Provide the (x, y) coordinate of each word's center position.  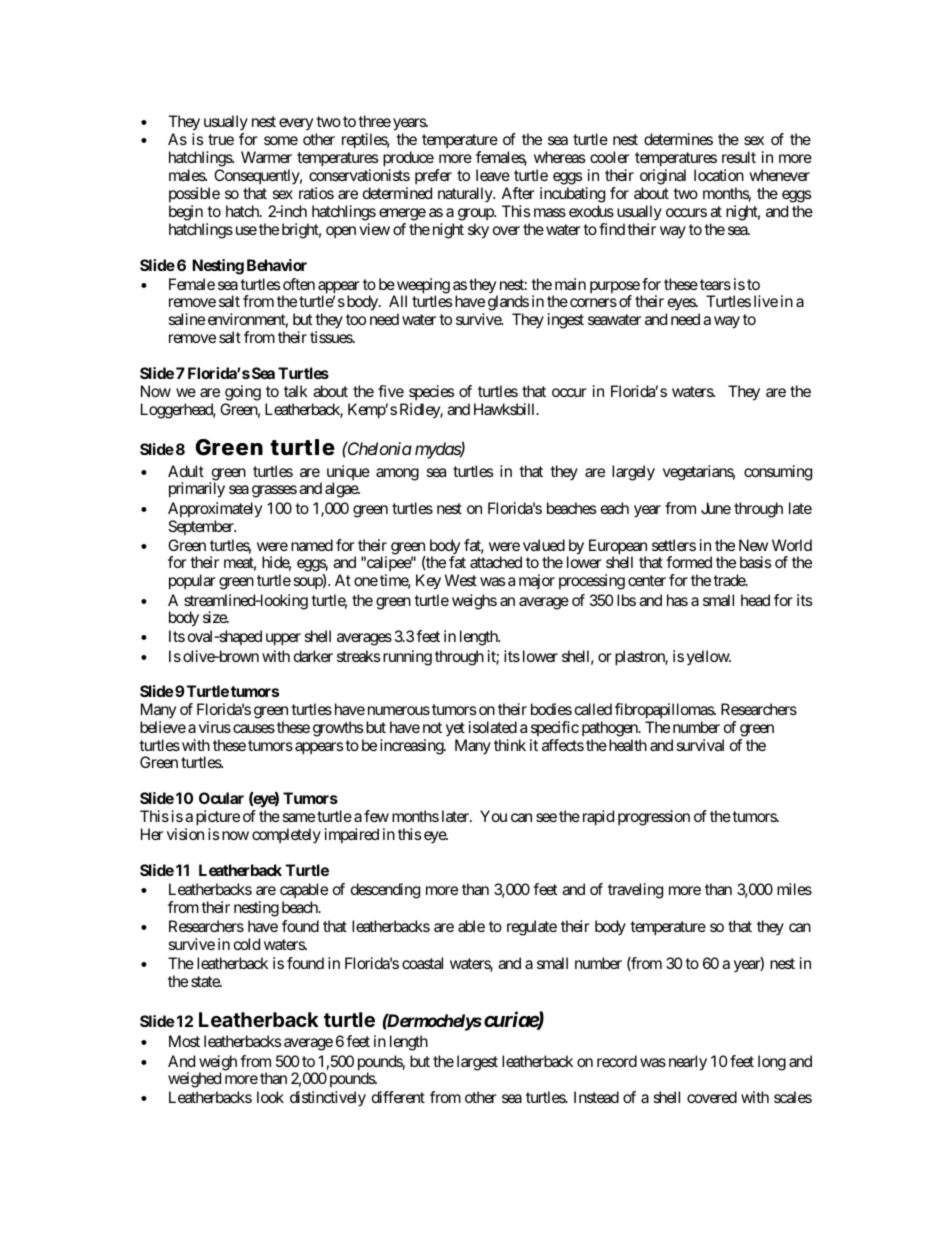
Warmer (266, 157)
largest (477, 1063)
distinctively (328, 1099)
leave (493, 175)
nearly (688, 1063)
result (739, 157)
